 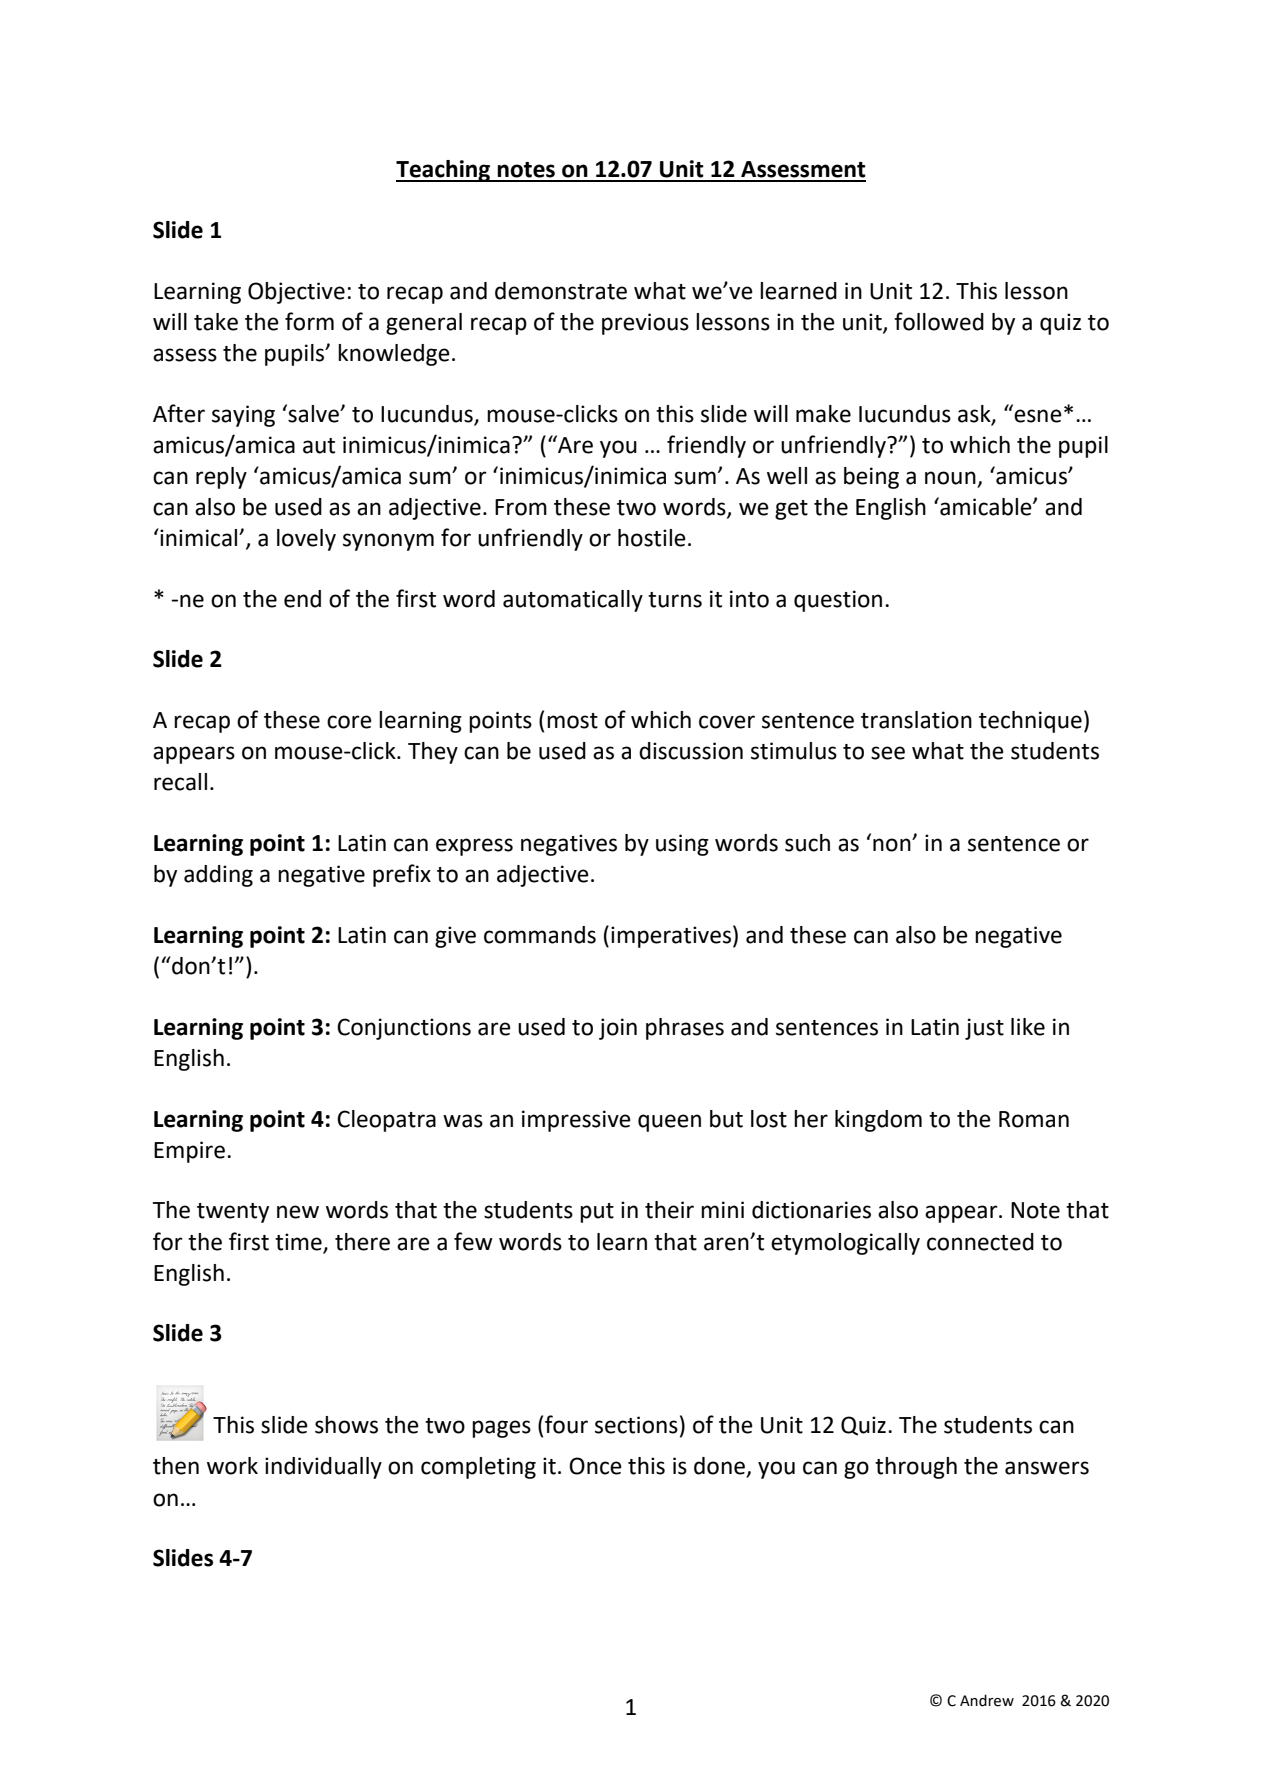 I want to click on followed, so click(x=939, y=321).
